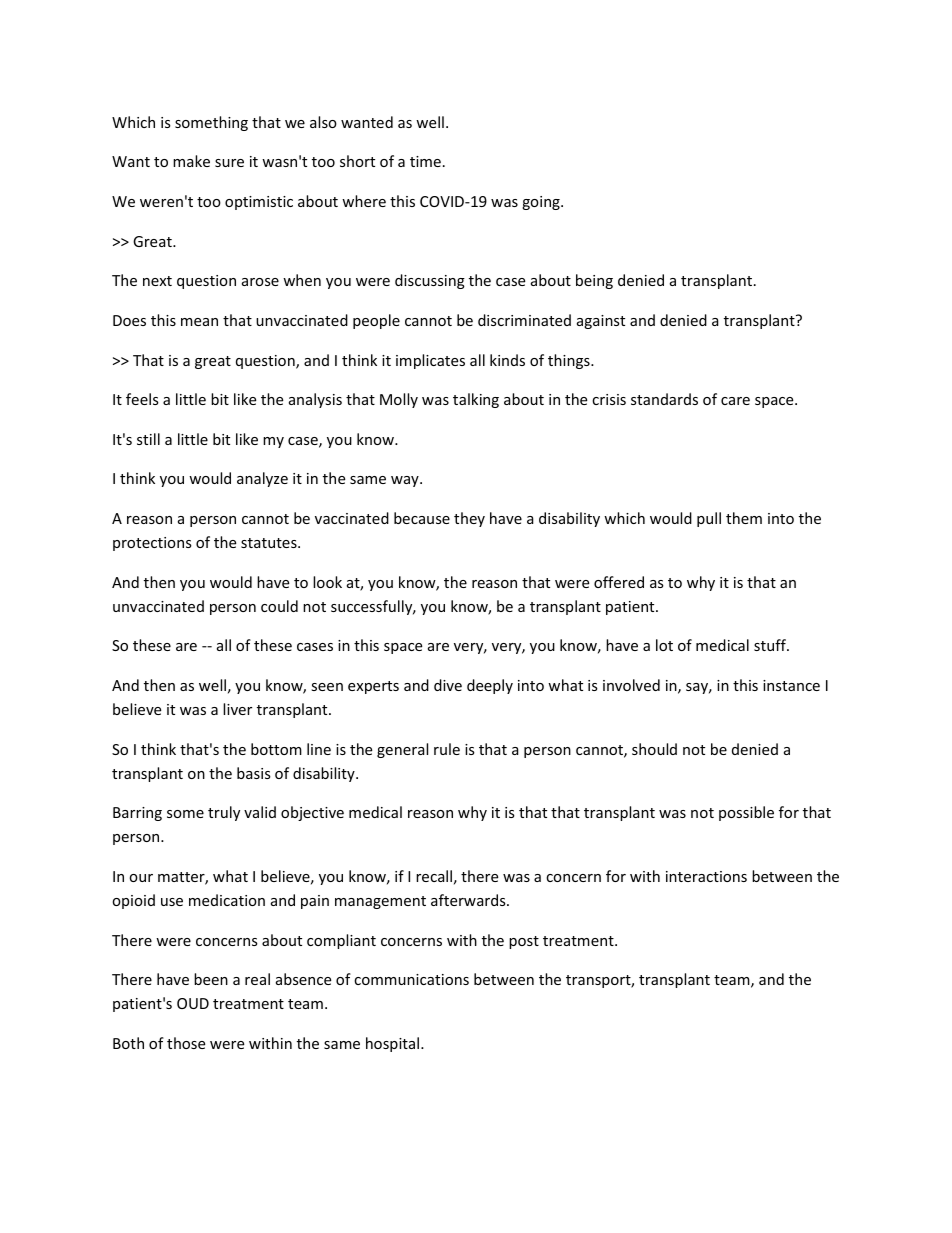 The width and height of the page is (952, 1233). What do you see at coordinates (193, 1003) in the page?
I see `OUD` at bounding box center [193, 1003].
